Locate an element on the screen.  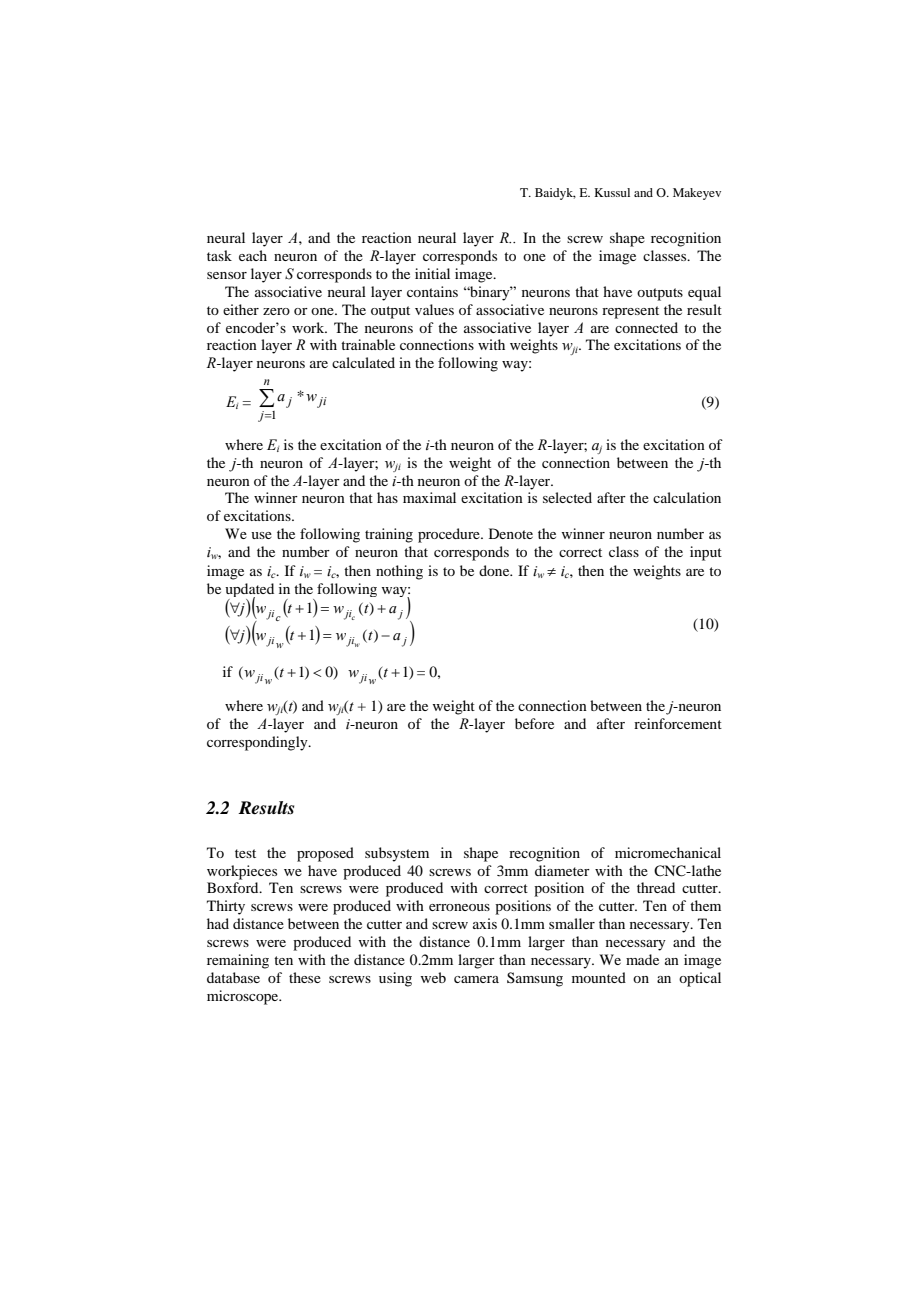
use is located at coordinates (261, 535).
